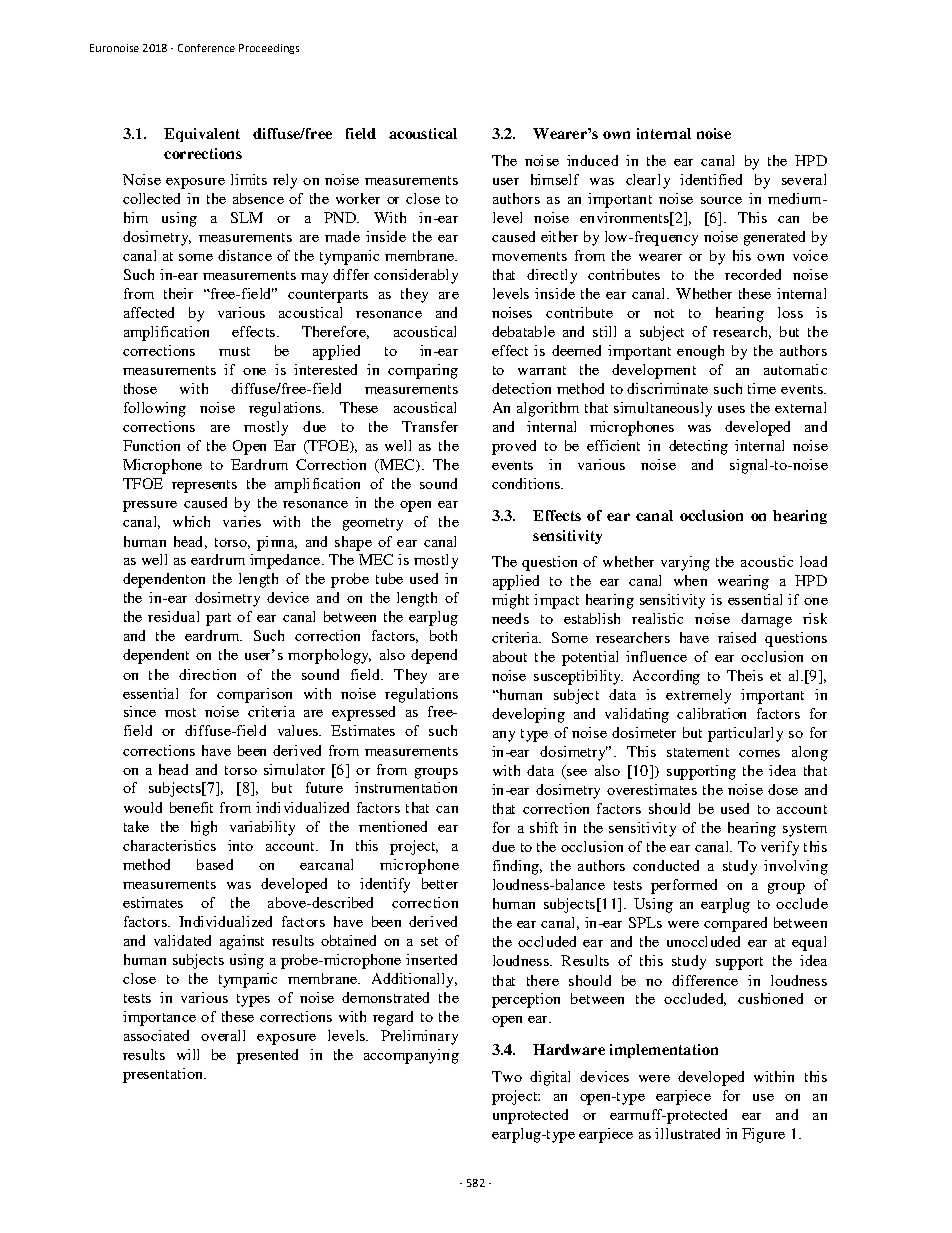 The height and width of the screenshot is (1233, 952). Describe the element at coordinates (164, 1075) in the screenshot. I see `presentation` at that location.
